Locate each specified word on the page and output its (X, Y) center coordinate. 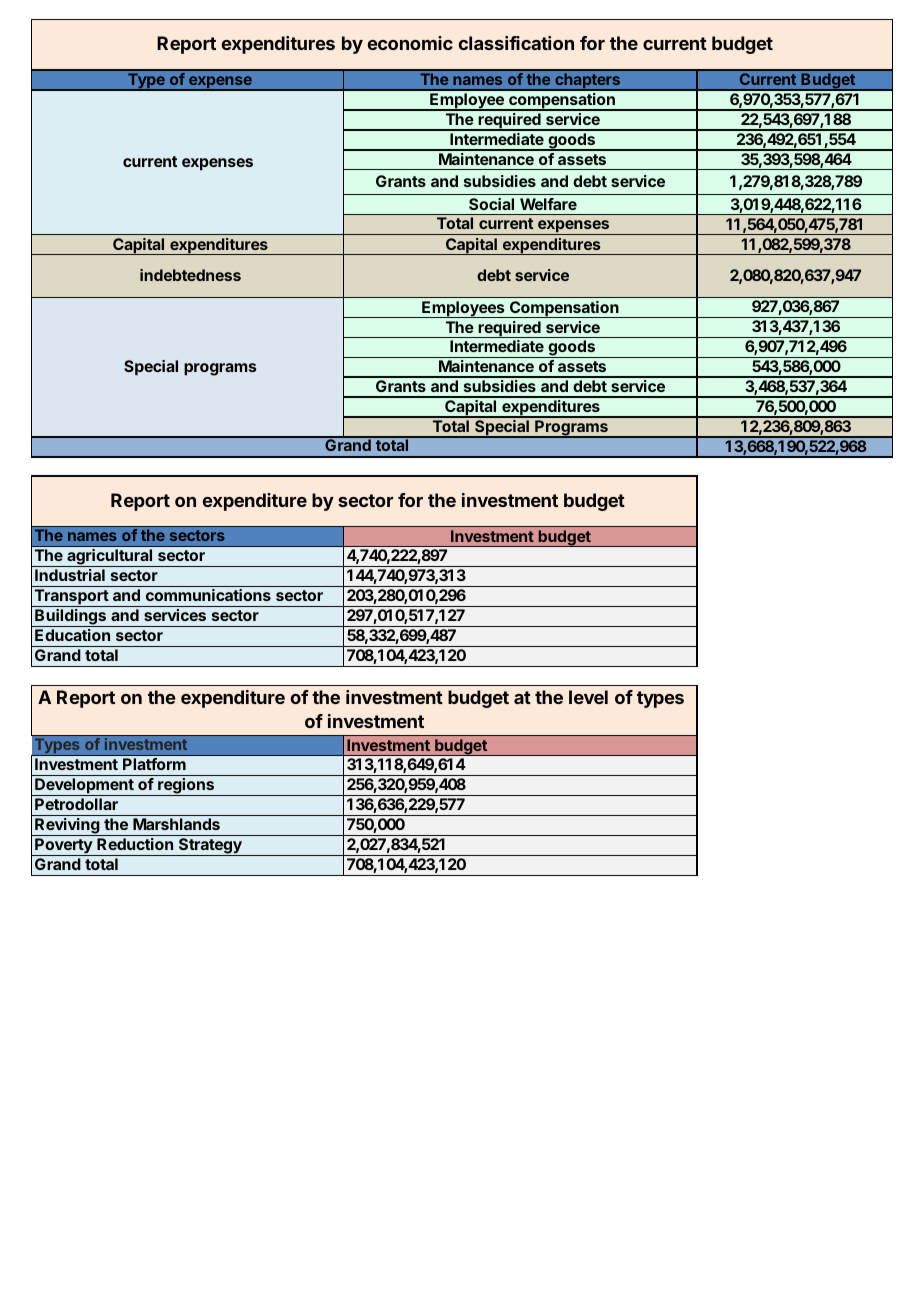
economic (410, 43)
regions (186, 787)
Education (72, 635)
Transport (71, 598)
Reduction (135, 844)
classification (516, 43)
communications (208, 595)
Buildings (71, 618)
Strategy (210, 847)
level (588, 697)
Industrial (70, 575)
